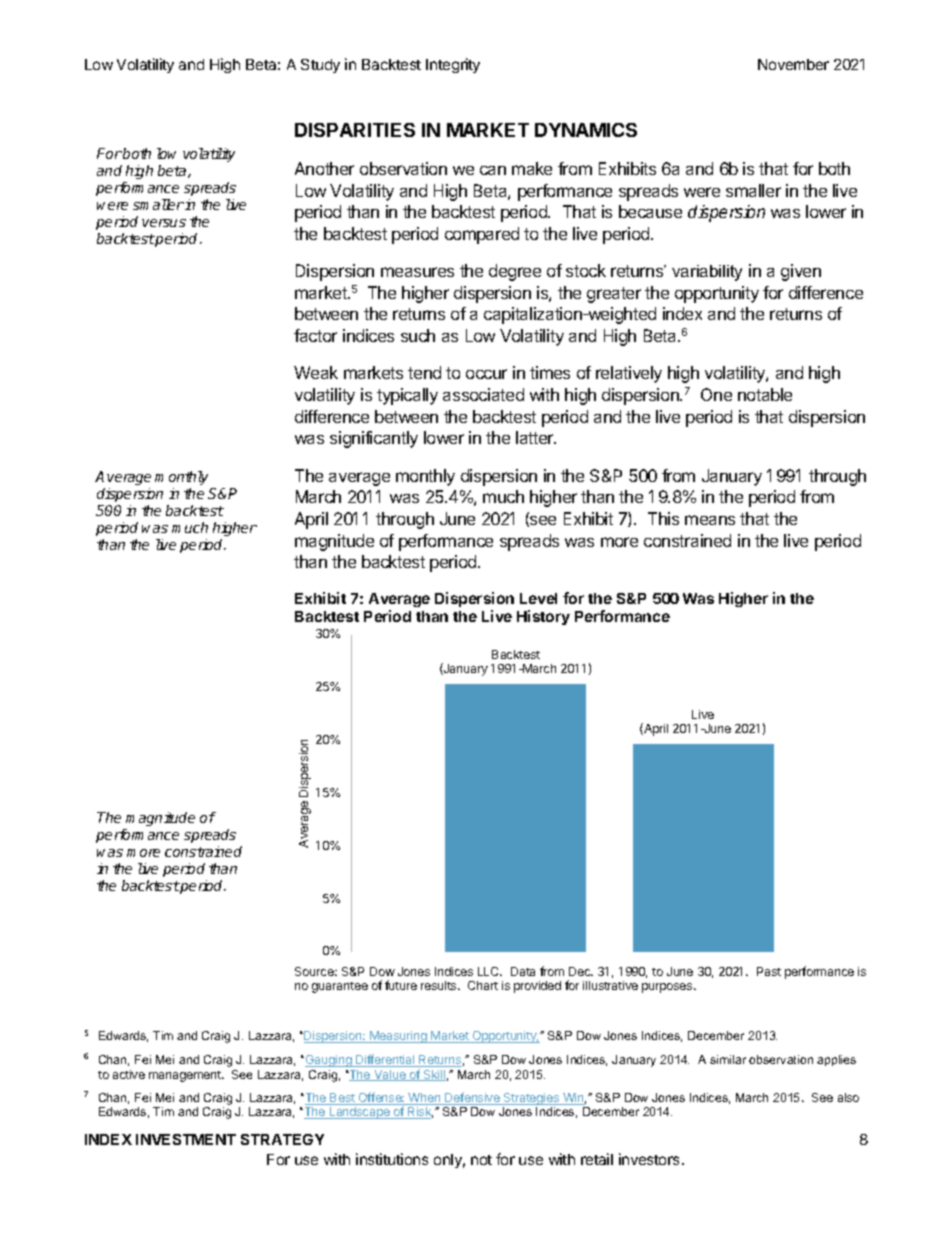  What do you see at coordinates (374, 439) in the document?
I see `significantly` at bounding box center [374, 439].
